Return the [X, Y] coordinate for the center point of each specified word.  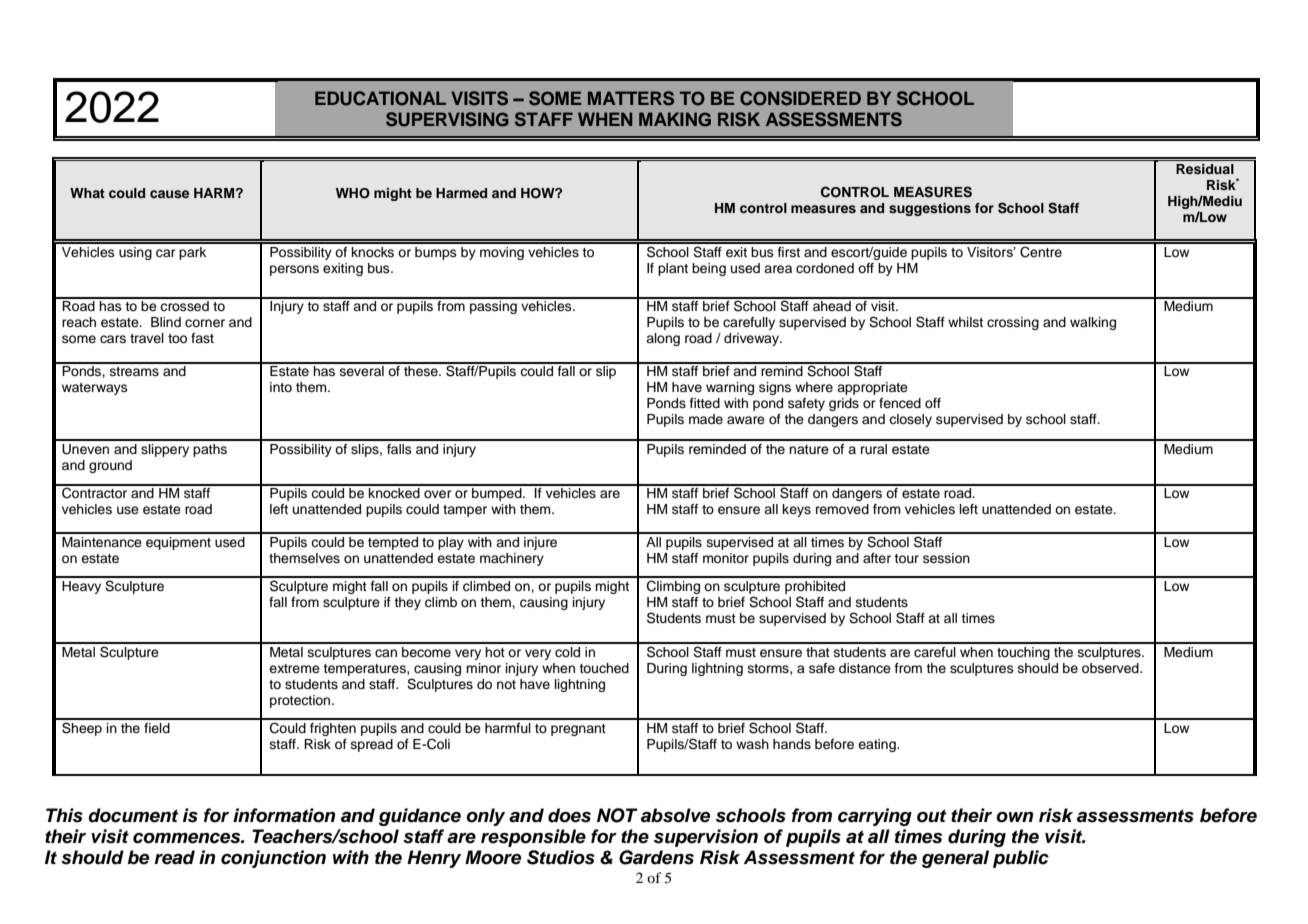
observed [1111, 668]
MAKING [675, 119]
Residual [1205, 169]
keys [797, 510]
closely [910, 420]
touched [604, 668]
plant [673, 269]
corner [205, 323]
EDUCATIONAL [380, 98]
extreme [294, 668]
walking [1093, 323]
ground [110, 466]
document [133, 815]
